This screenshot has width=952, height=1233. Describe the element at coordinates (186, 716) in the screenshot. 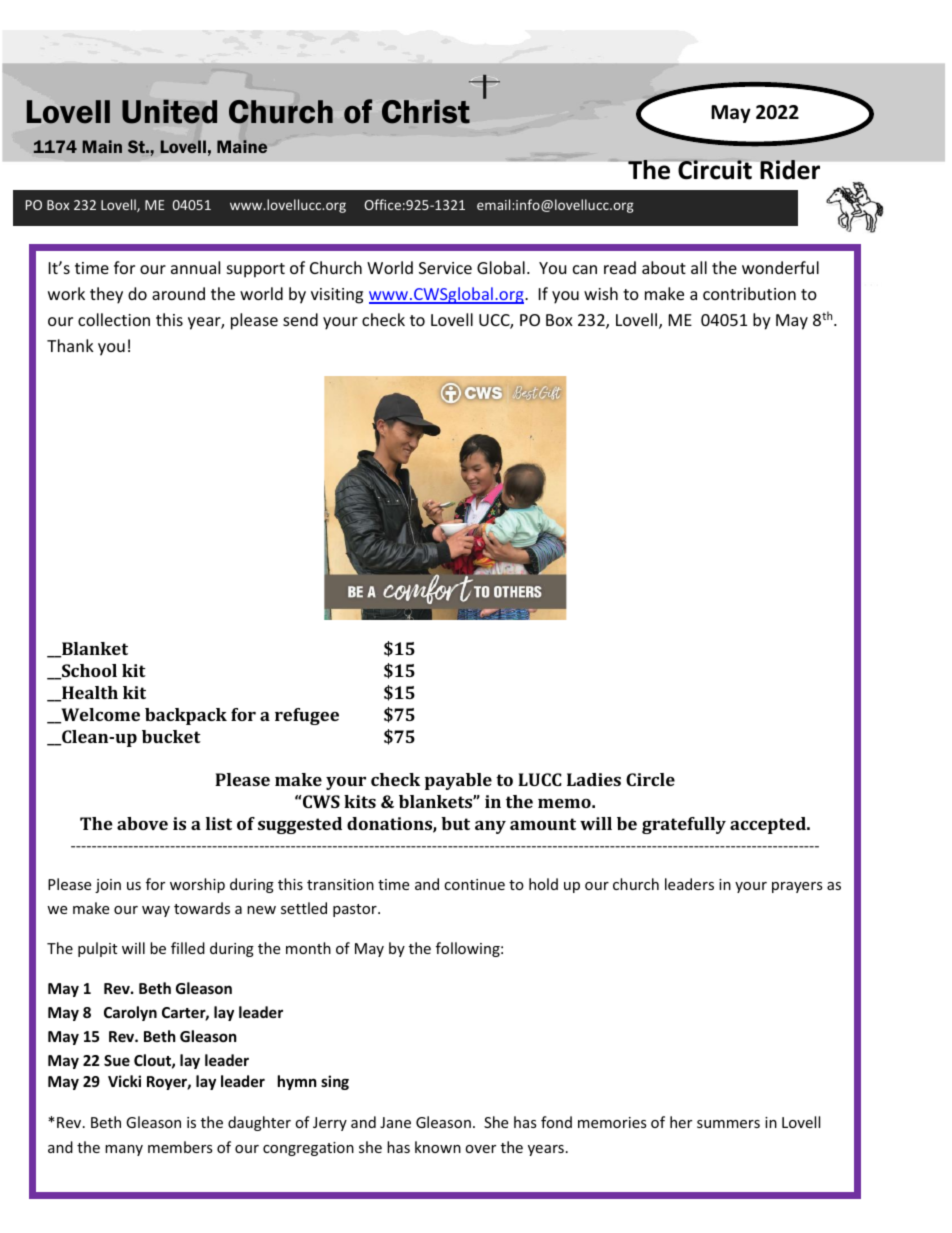

I see `backpack` at that location.
